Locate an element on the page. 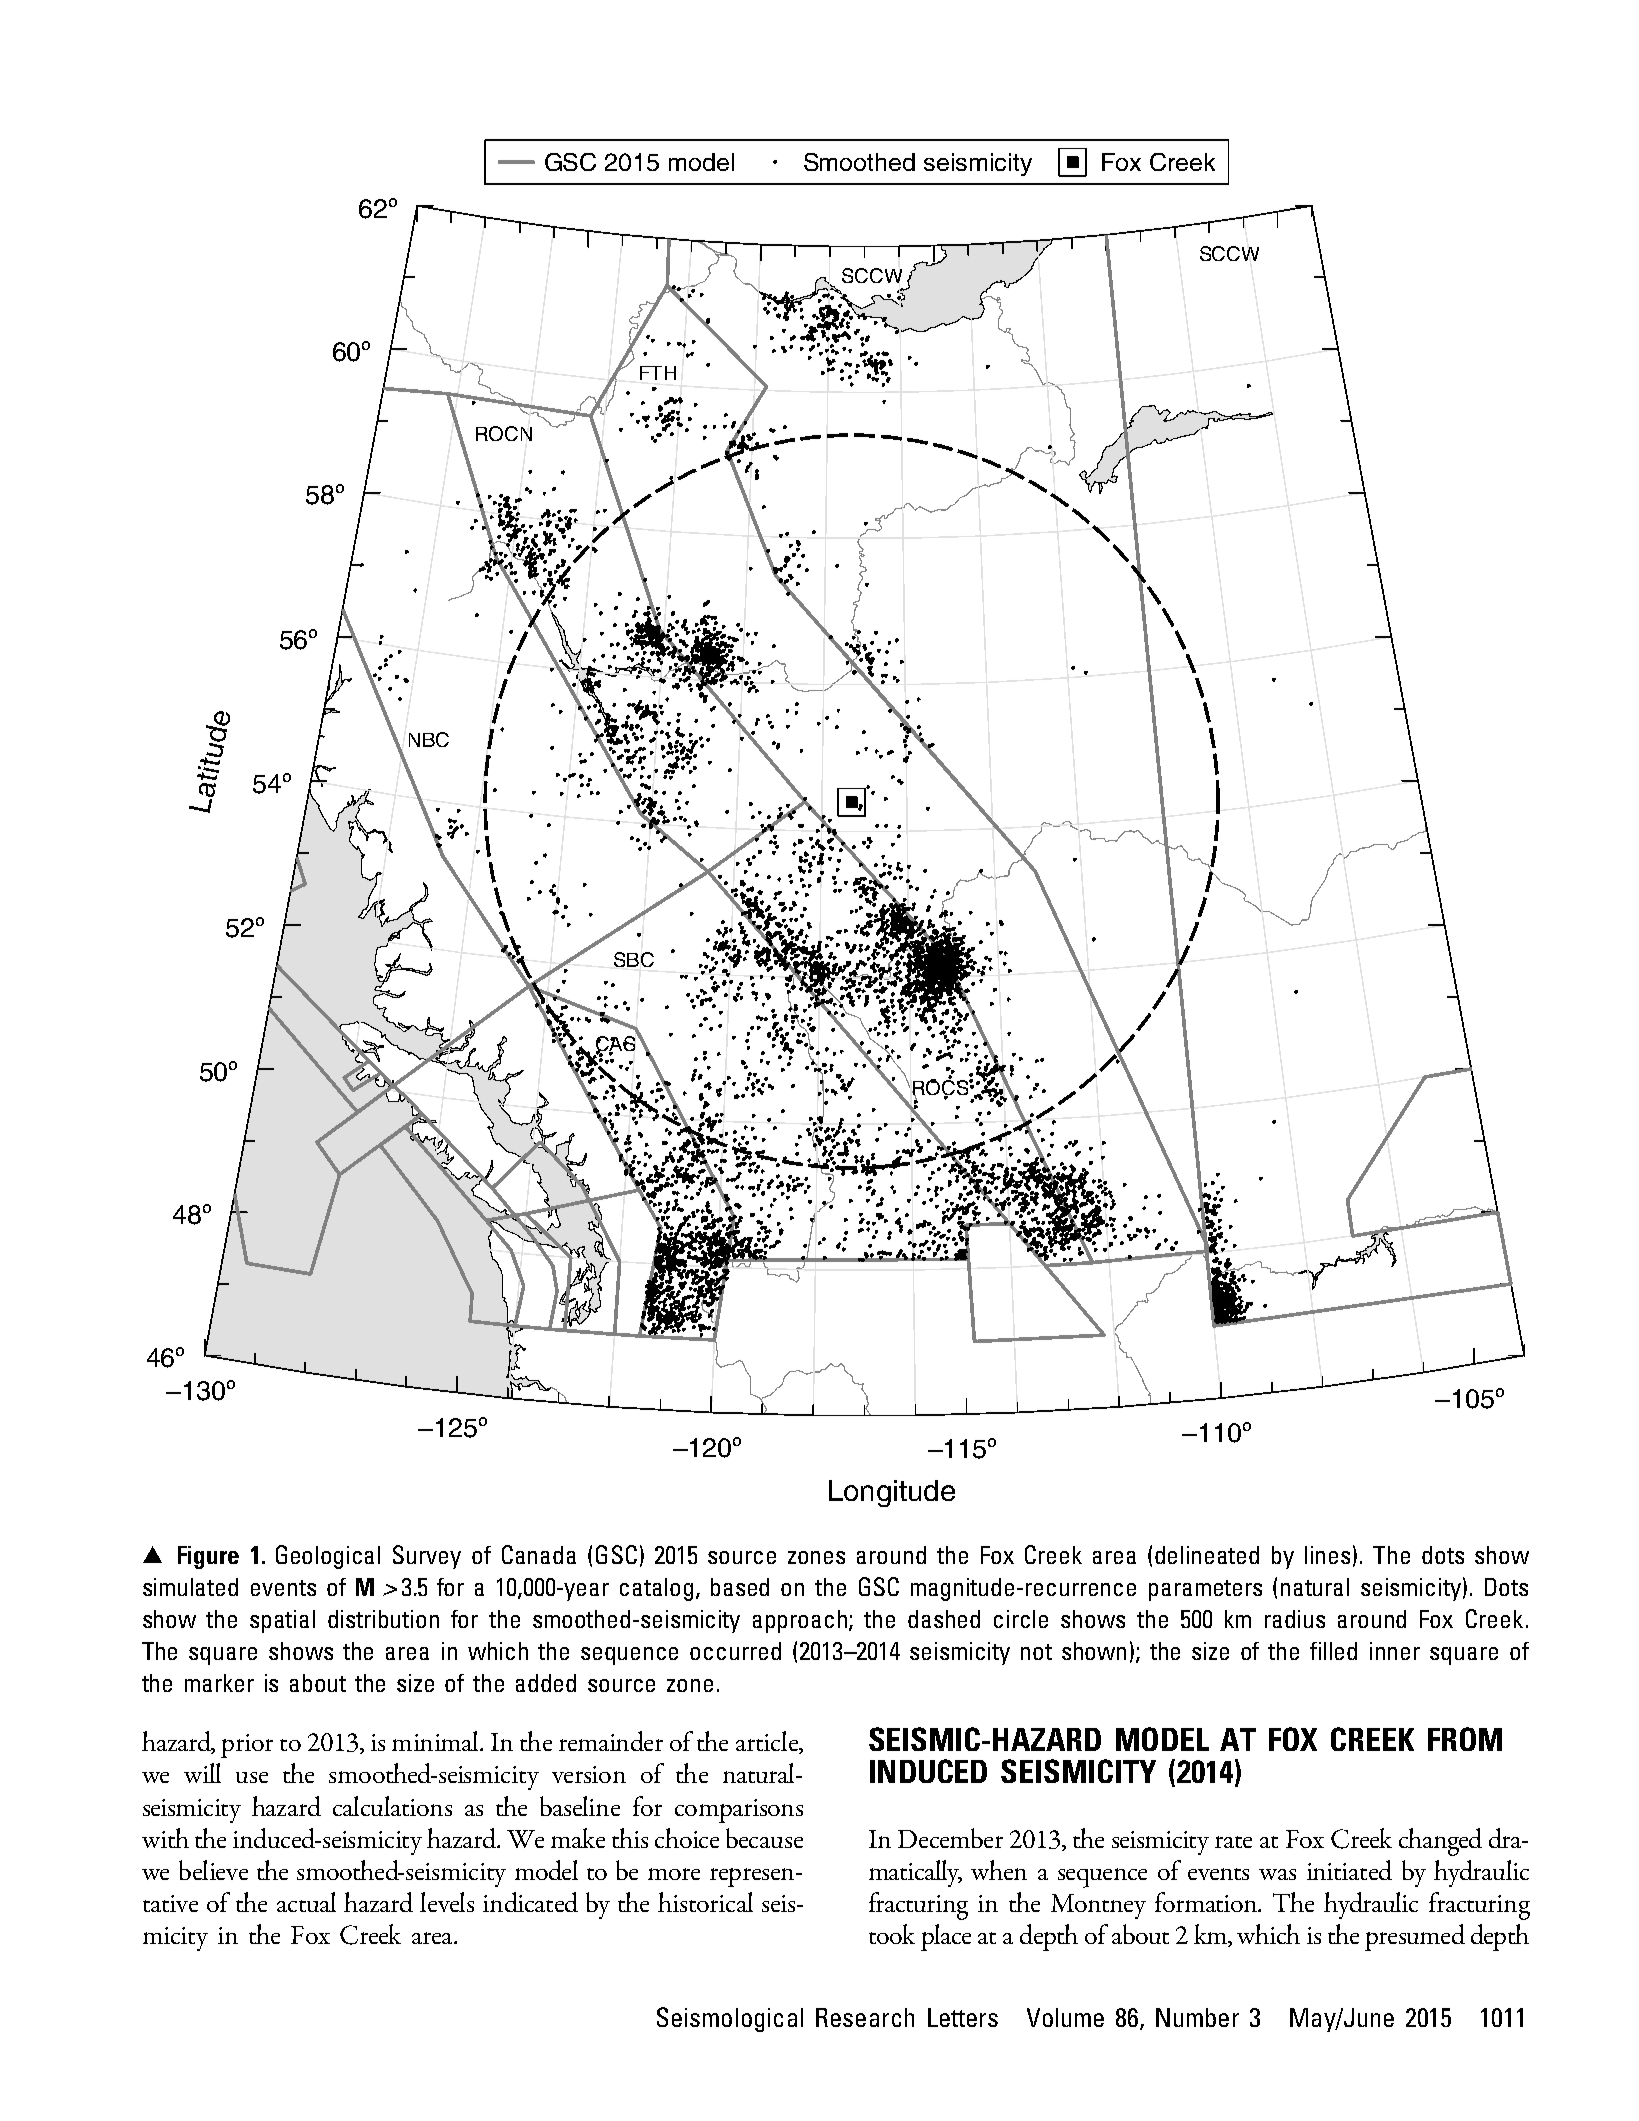 This image has height=2121, width=1639. filled is located at coordinates (1333, 1651).
